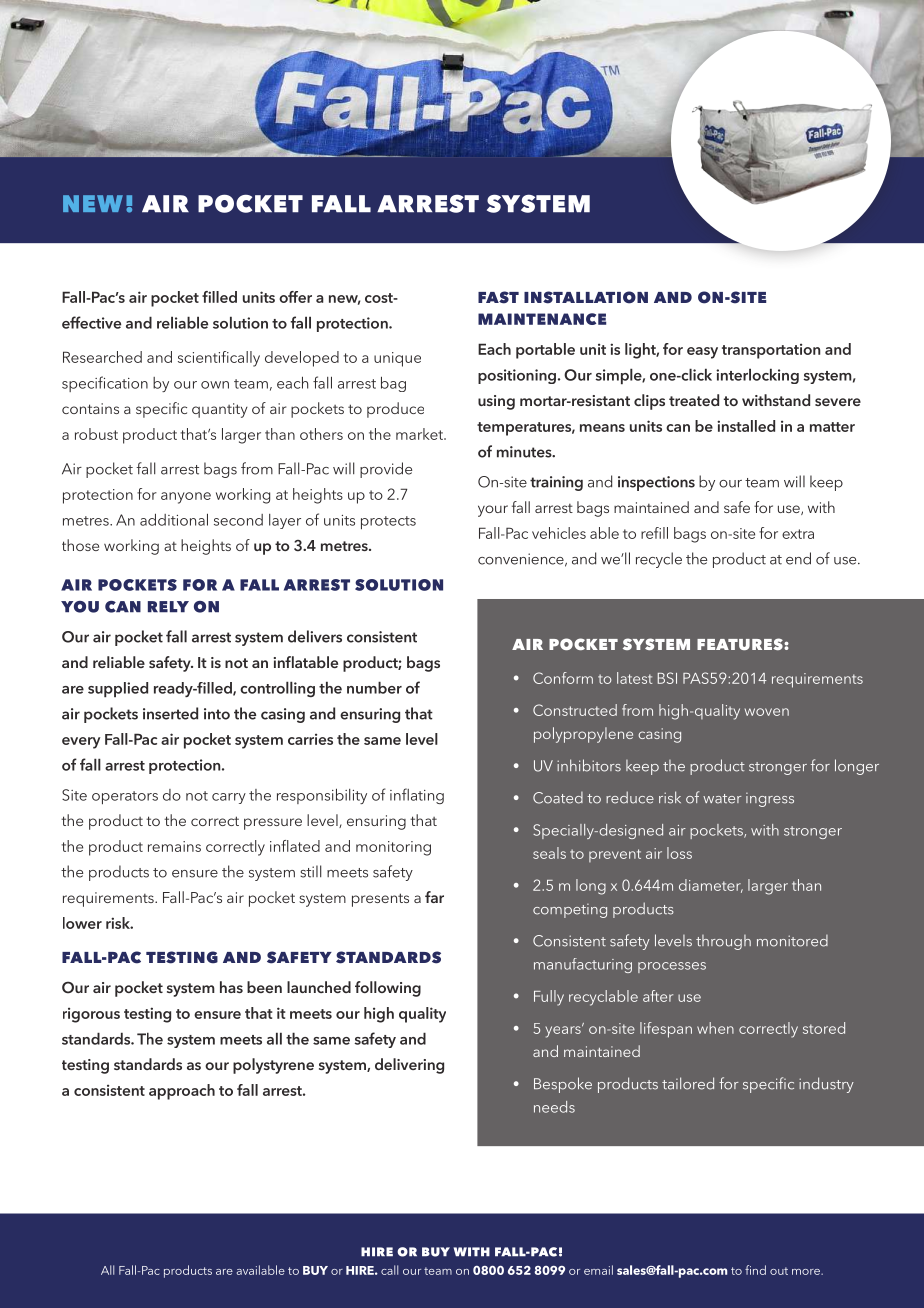  I want to click on operators, so click(125, 797).
